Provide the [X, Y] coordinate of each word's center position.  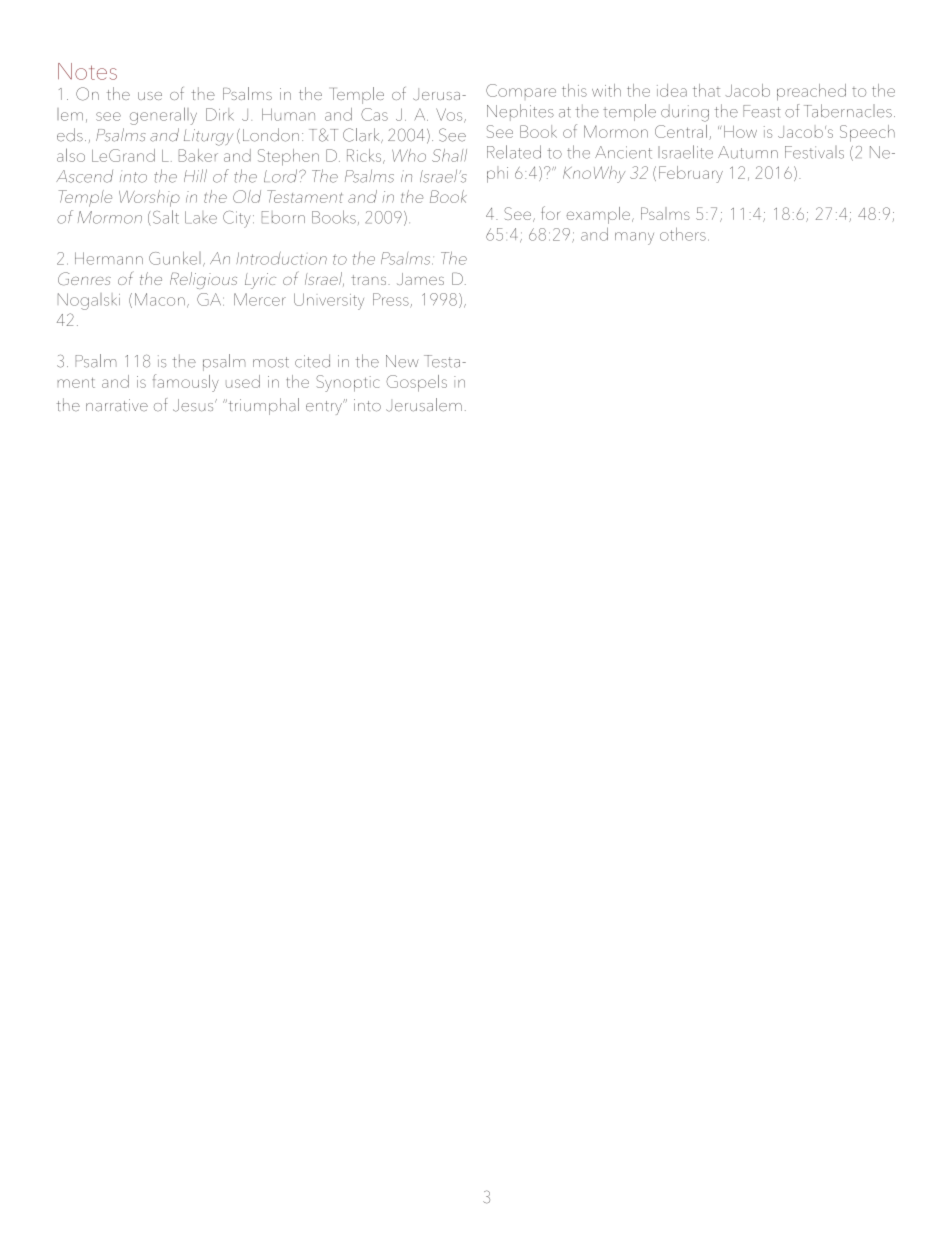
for [551, 213]
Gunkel [175, 258]
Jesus [194, 405]
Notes [87, 71]
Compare [521, 90]
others [683, 234]
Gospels [416, 383]
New [402, 361]
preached [811, 92]
